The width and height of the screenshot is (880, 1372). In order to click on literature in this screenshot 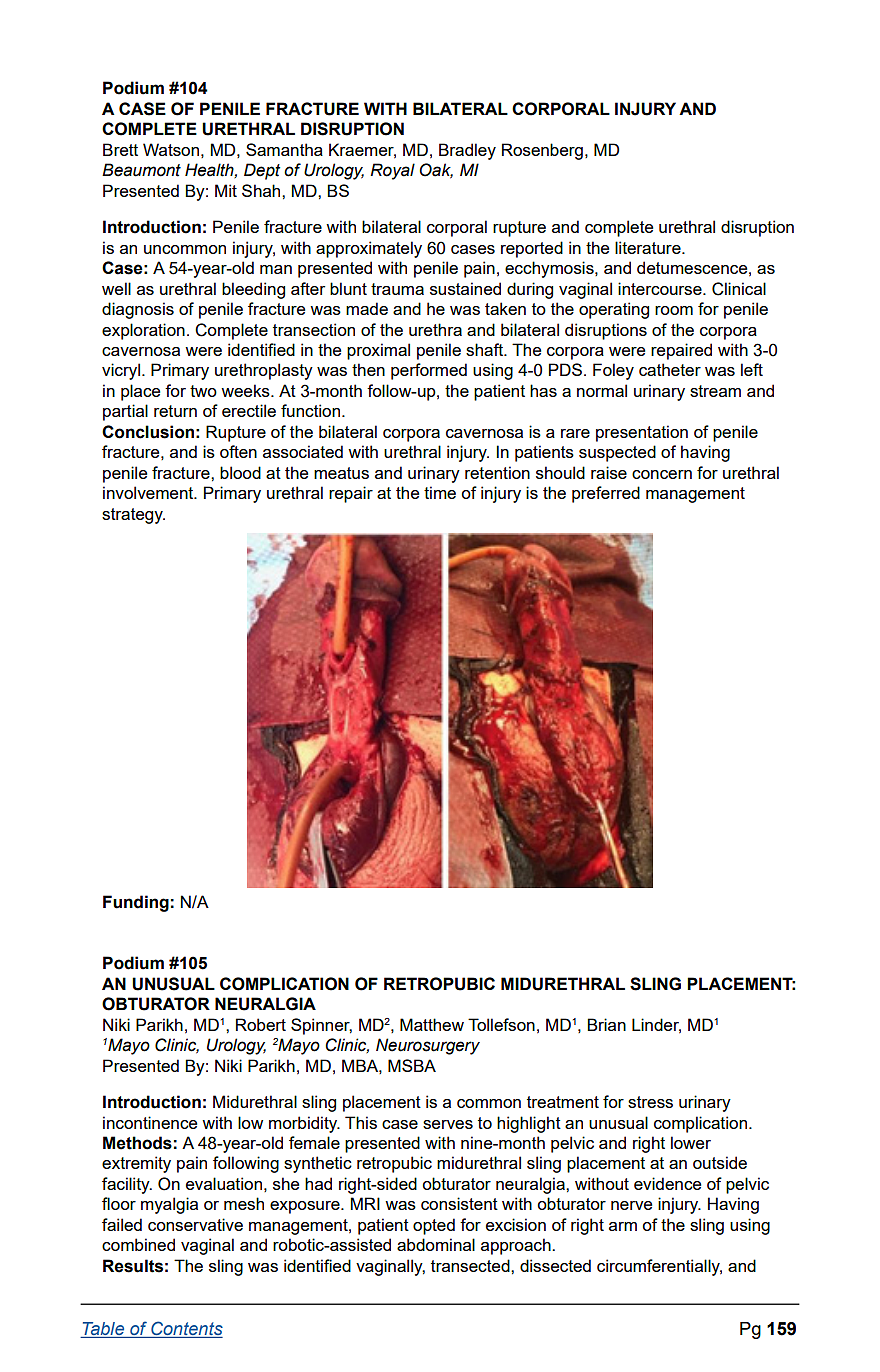, I will do `click(649, 247)`.
